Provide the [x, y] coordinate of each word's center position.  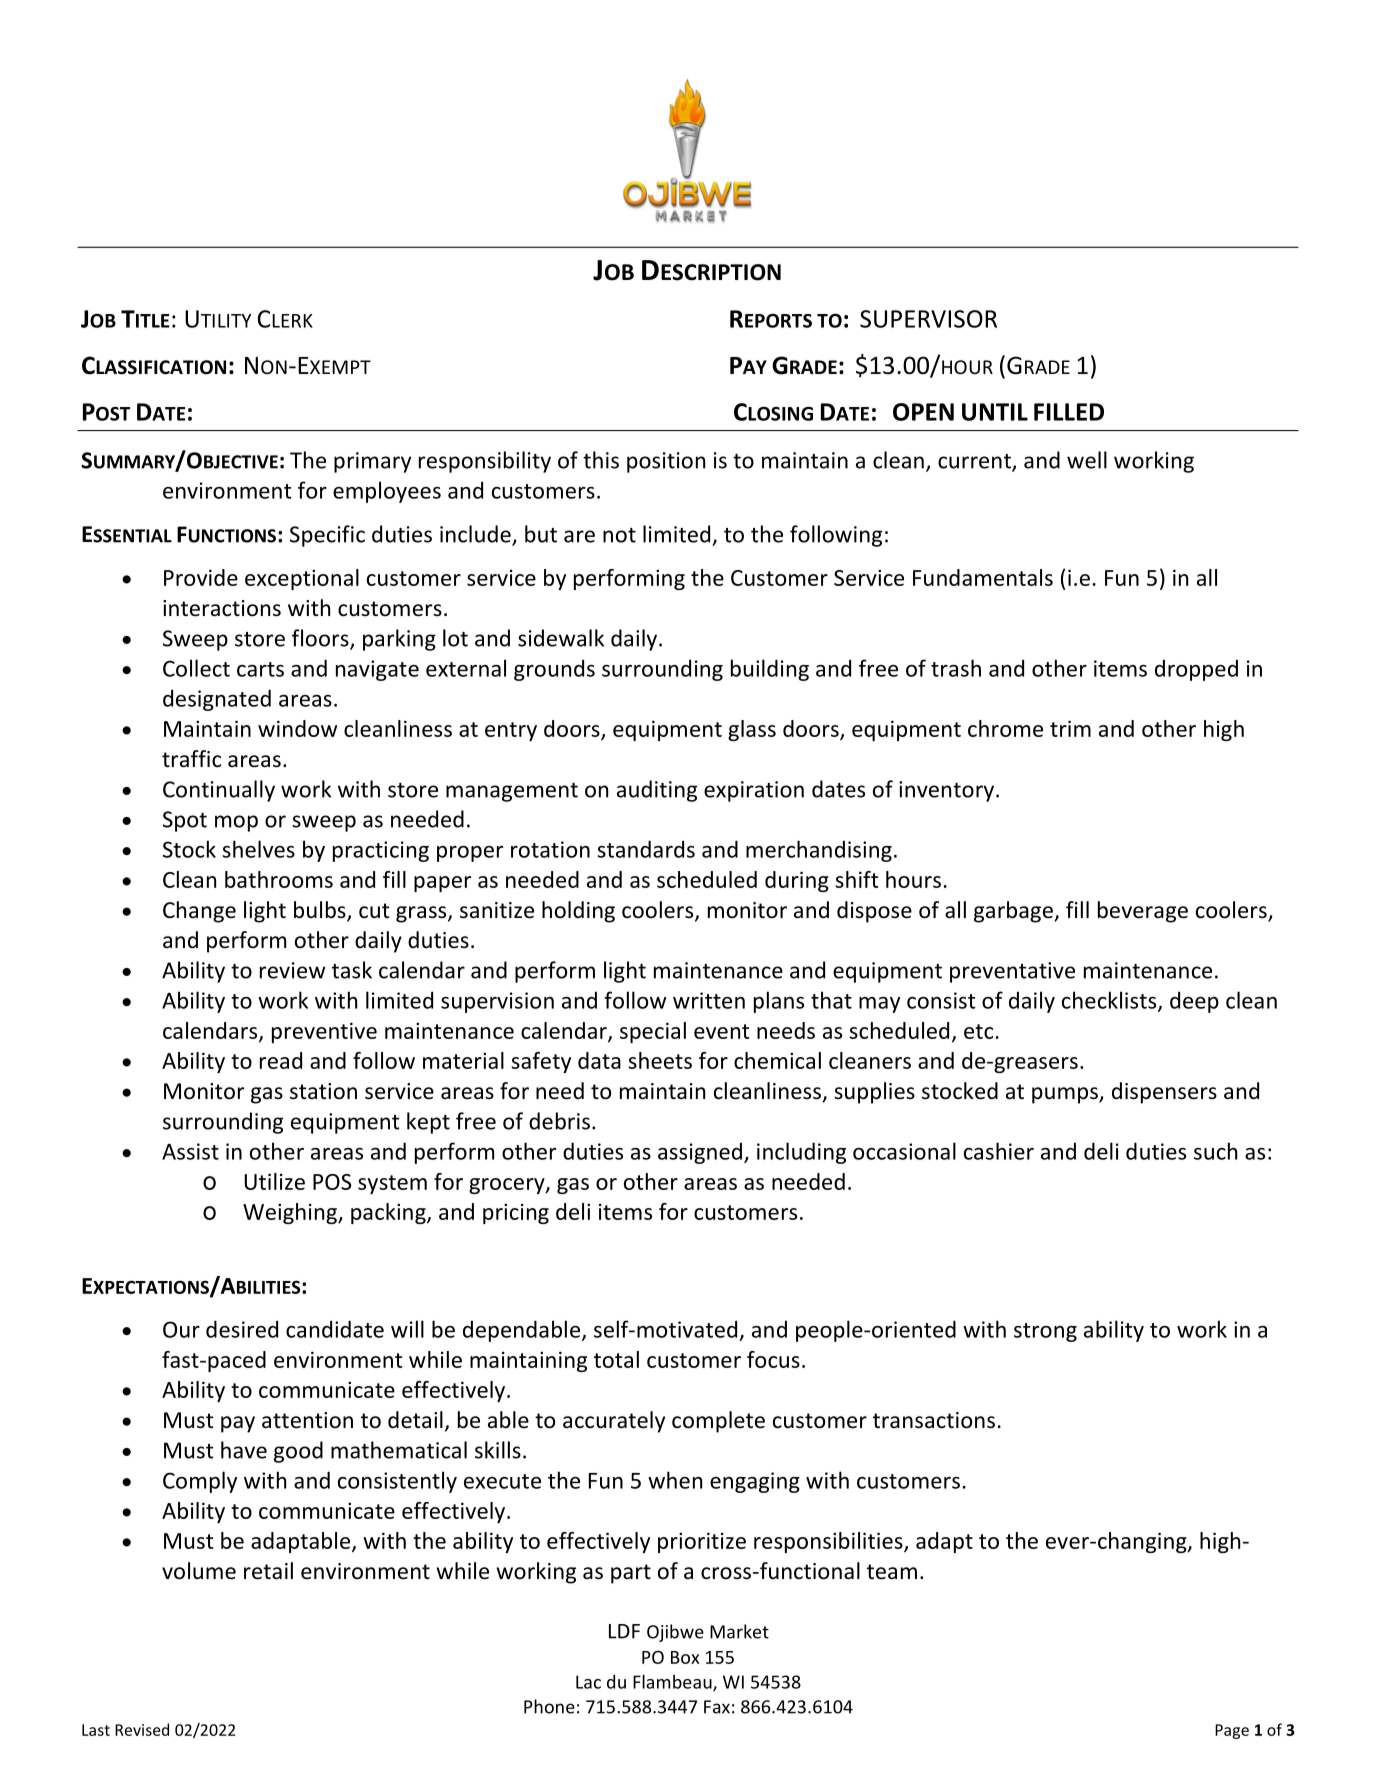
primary [372, 462]
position [666, 462]
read [281, 1060]
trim [1070, 728]
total [616, 1359]
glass [752, 730]
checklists [1110, 1001]
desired [242, 1329]
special [653, 1032]
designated [217, 700]
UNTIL [995, 412]
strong [1045, 1332]
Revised [142, 1729]
